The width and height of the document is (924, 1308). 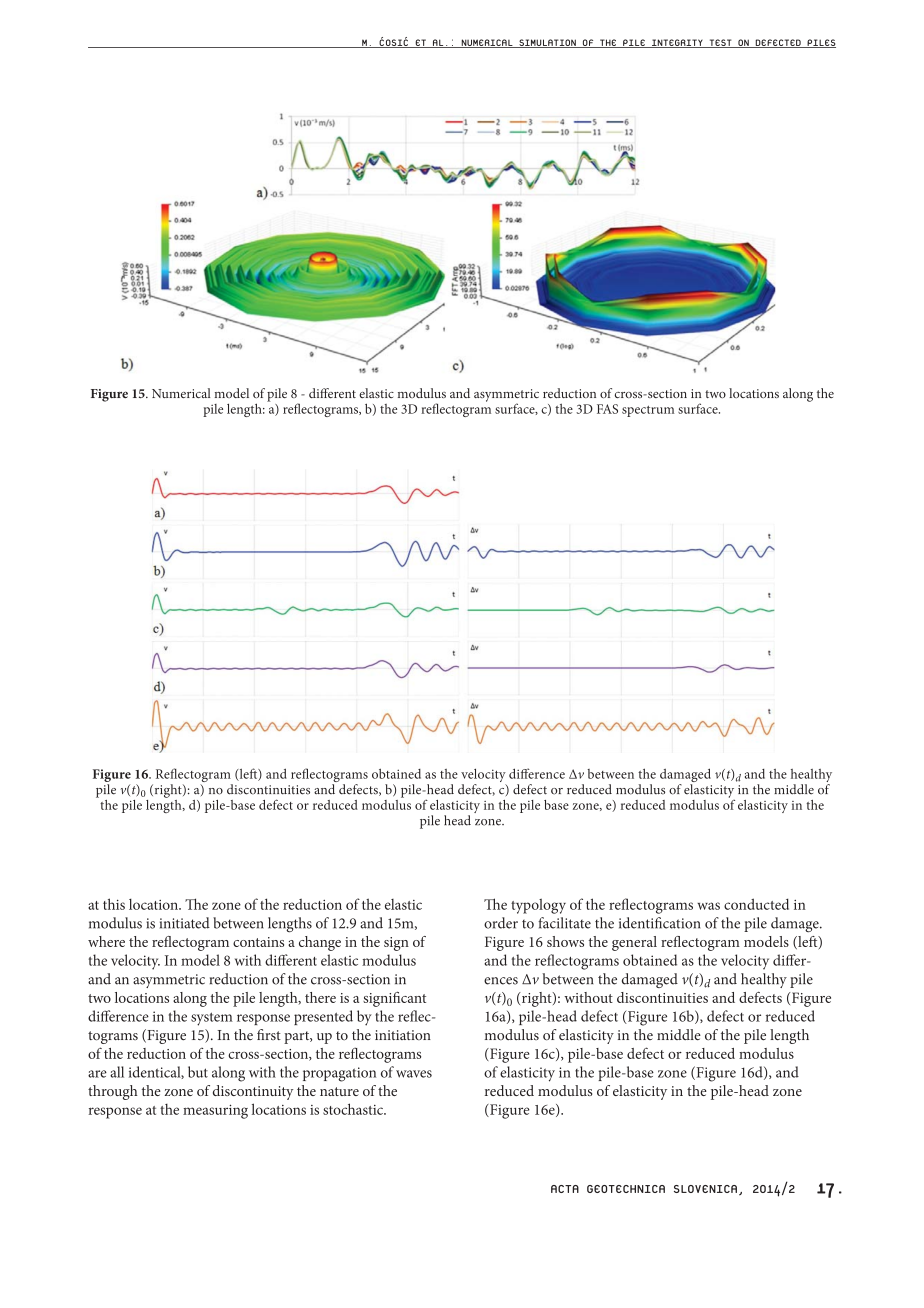 What do you see at coordinates (607, 409) in the document?
I see `FAS` at bounding box center [607, 409].
